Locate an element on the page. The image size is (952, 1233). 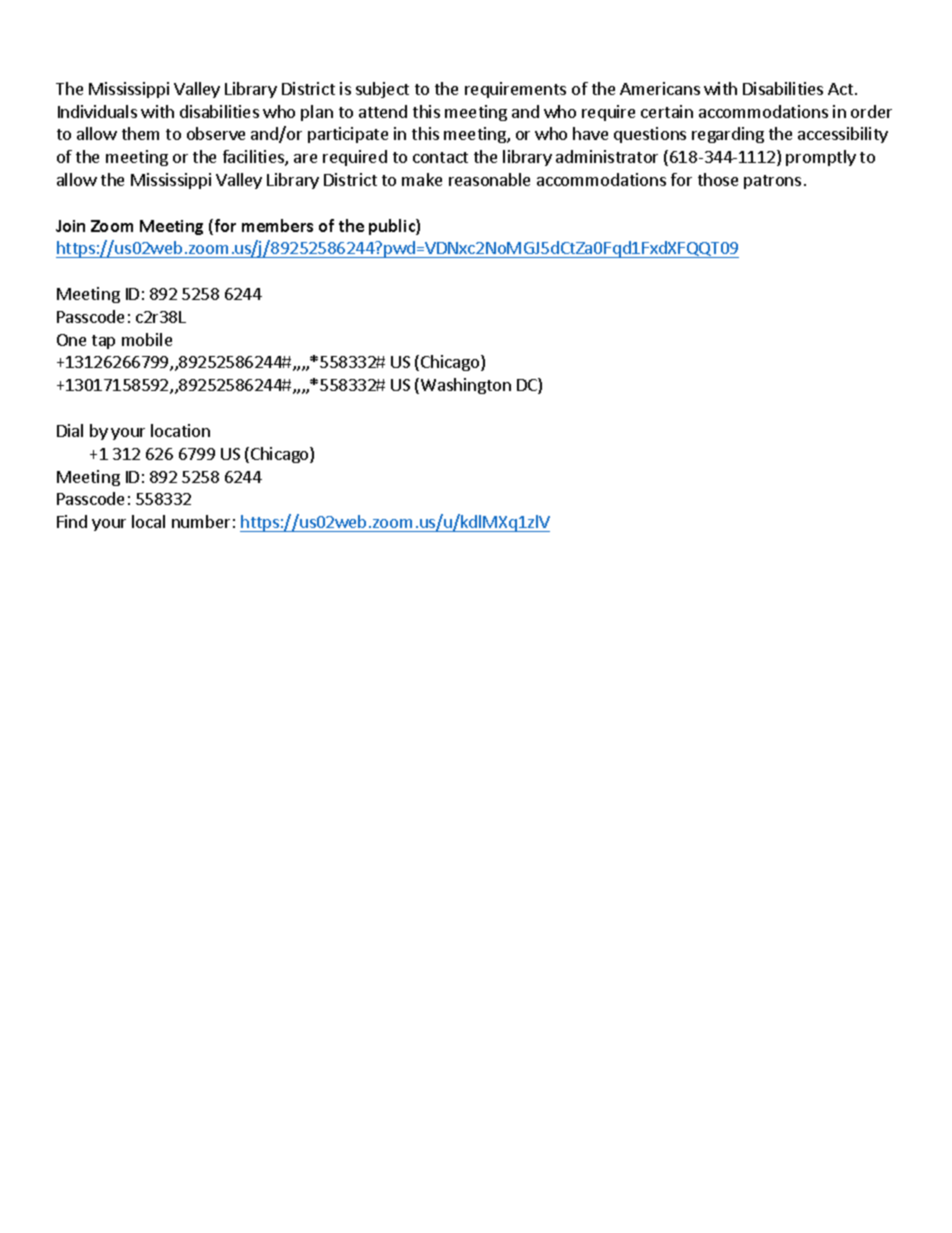
number is located at coordinates (201, 521).
